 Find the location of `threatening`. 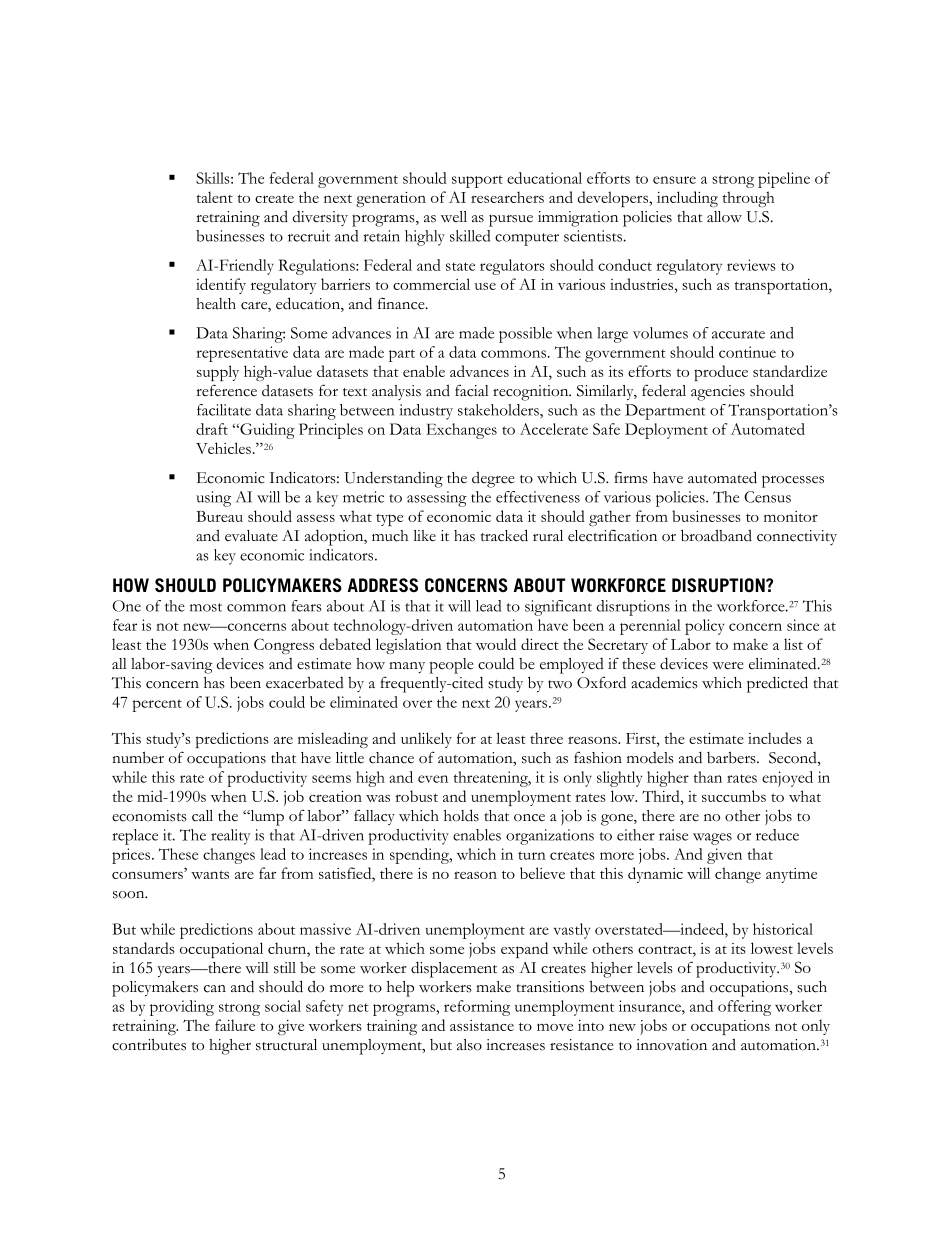

threatening is located at coordinates (491, 779).
